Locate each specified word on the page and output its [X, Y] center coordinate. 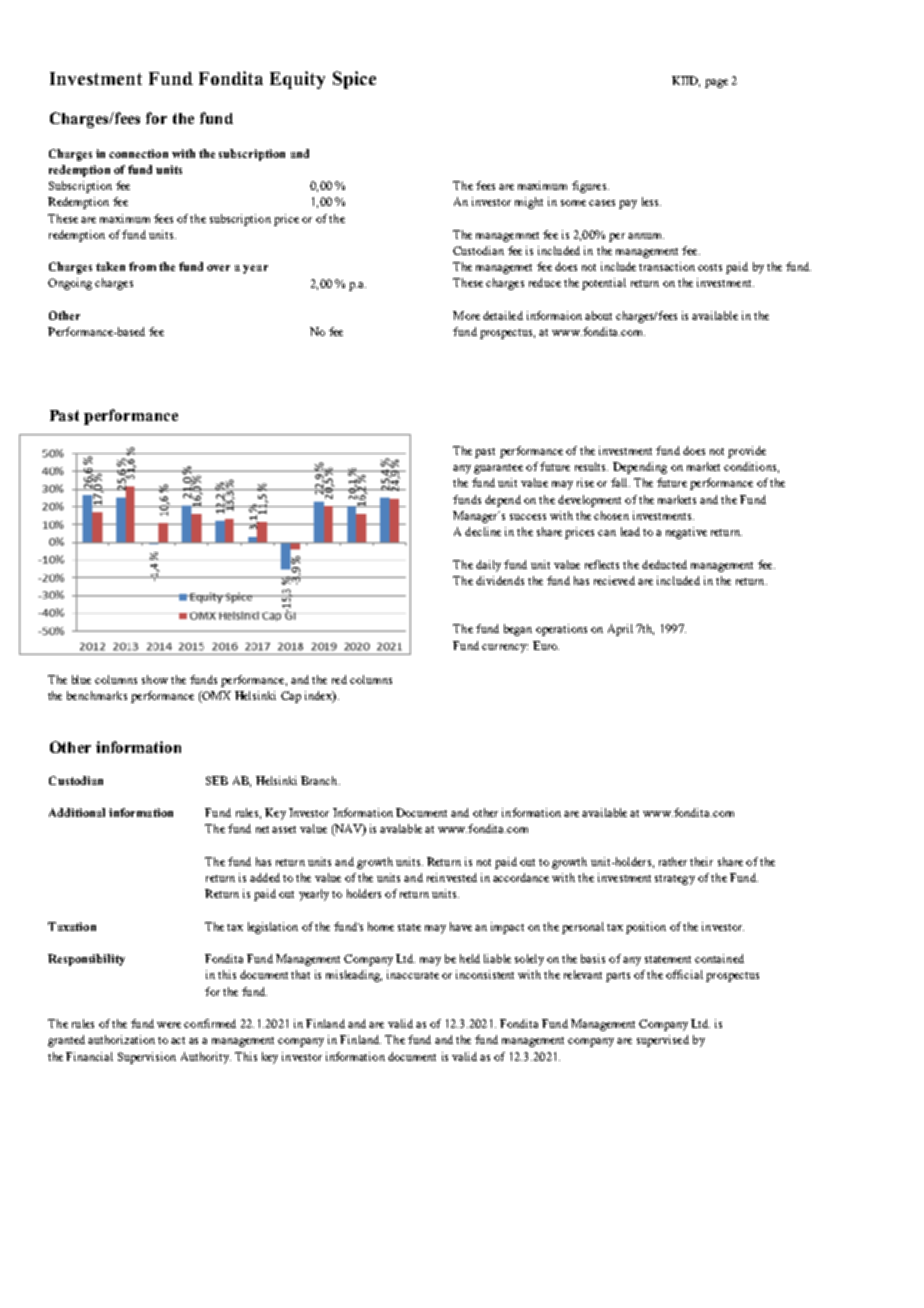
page [716, 83]
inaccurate [413, 974]
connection [138, 153]
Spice [354, 80]
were [169, 1025]
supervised [663, 1041]
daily [488, 566]
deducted [664, 564]
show [155, 679]
